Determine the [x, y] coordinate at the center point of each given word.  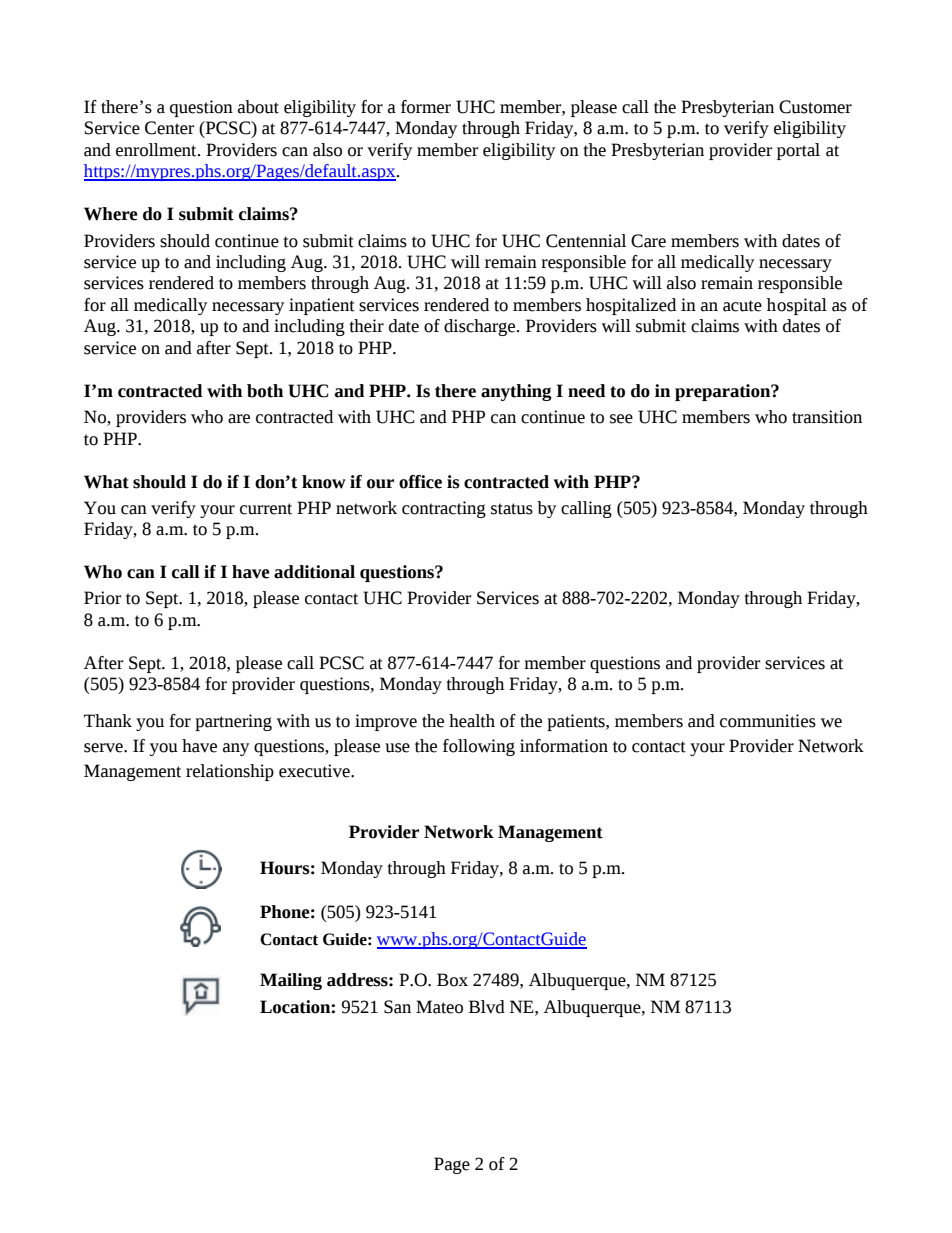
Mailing [291, 981]
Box [452, 980]
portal [798, 151]
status [512, 509]
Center [169, 128]
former [426, 107]
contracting [444, 509]
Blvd [487, 1007]
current [266, 509]
